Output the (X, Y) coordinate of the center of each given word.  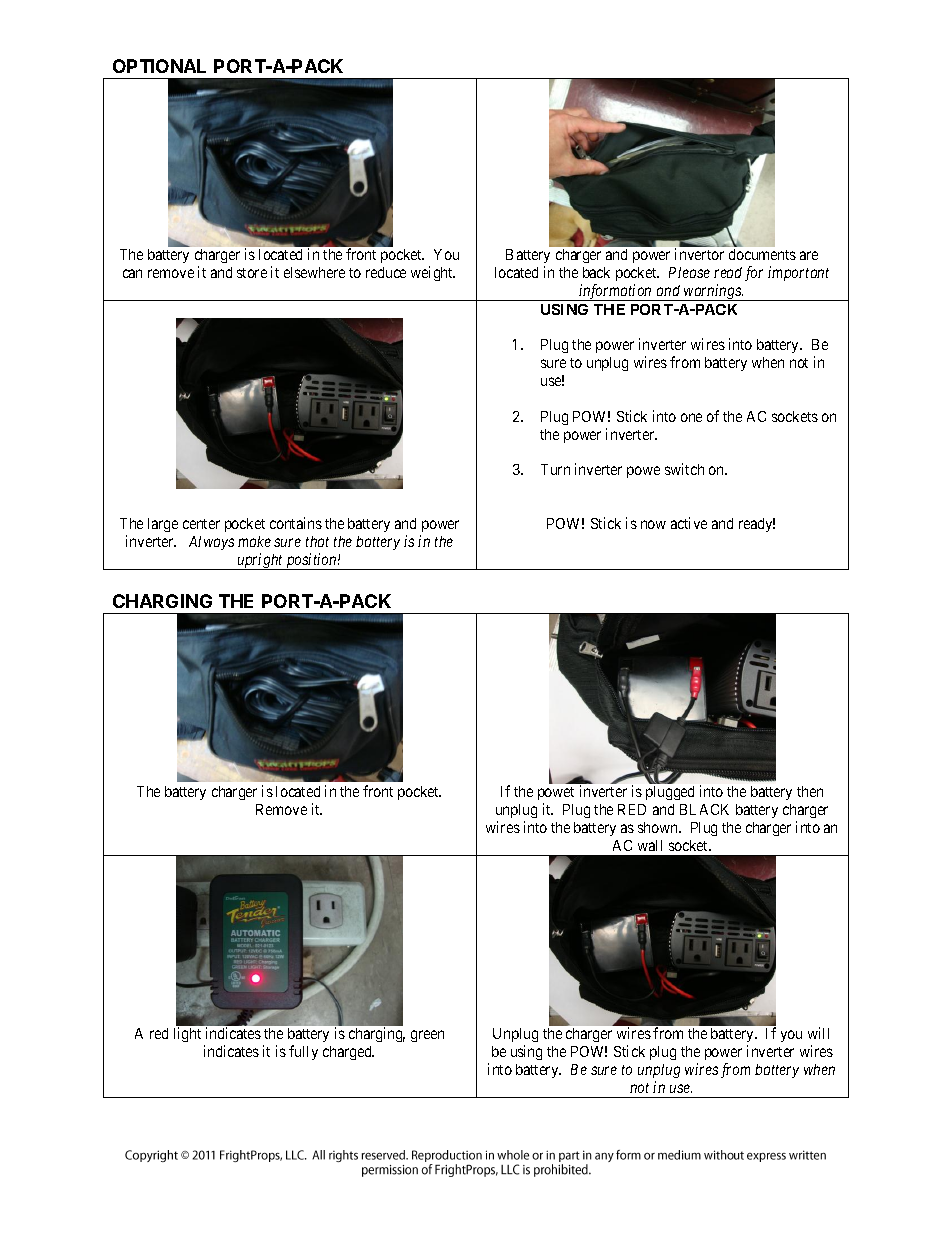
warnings (713, 292)
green (427, 1036)
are (809, 255)
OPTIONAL (159, 66)
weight (433, 273)
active (689, 523)
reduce (386, 272)
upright (260, 561)
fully (303, 1052)
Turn (555, 469)
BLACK (704, 809)
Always (211, 543)
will (818, 1033)
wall (650, 845)
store (252, 273)
